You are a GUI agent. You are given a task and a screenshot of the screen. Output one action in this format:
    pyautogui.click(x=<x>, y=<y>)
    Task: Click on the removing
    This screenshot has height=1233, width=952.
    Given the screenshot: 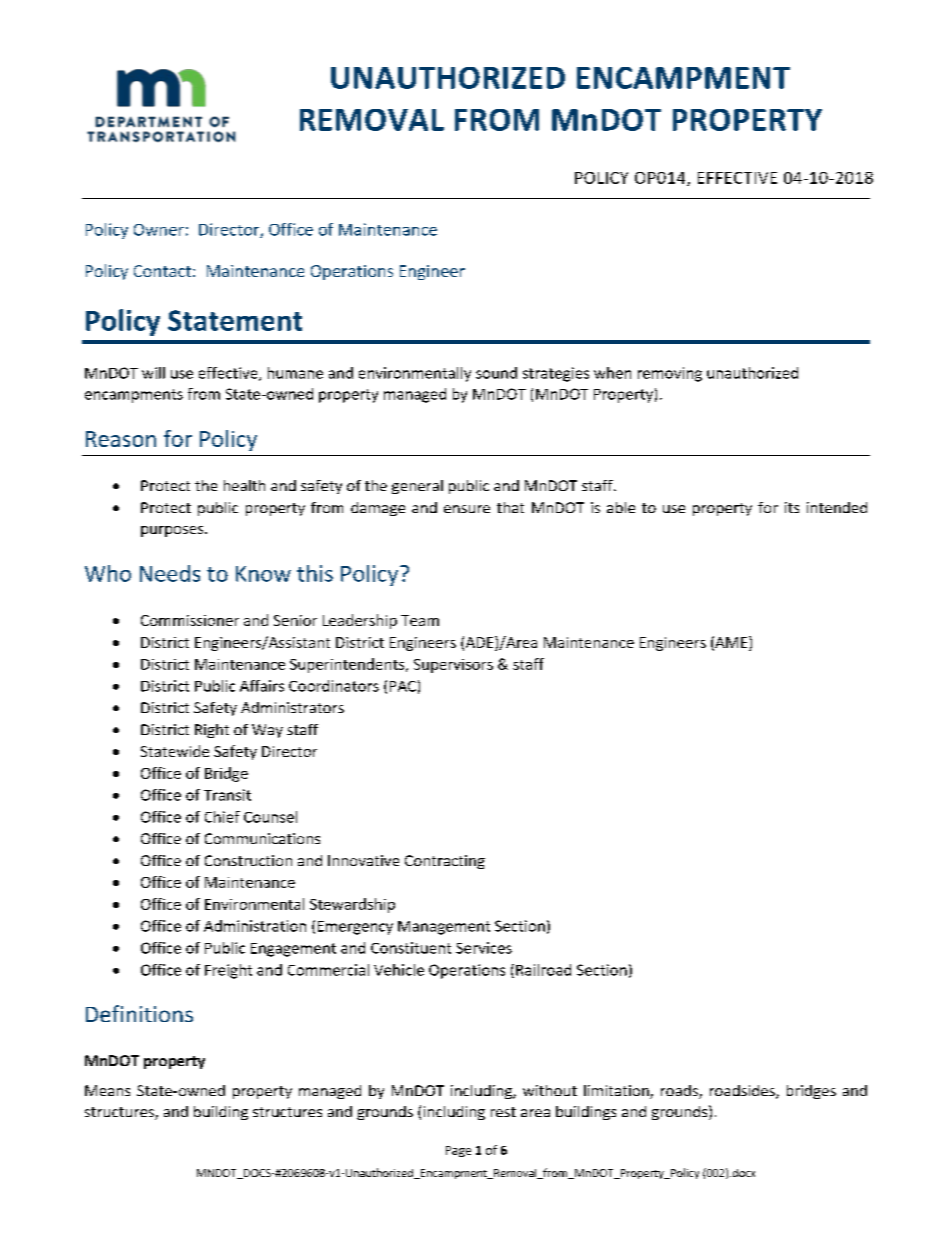 What is the action you would take?
    pyautogui.click(x=670, y=374)
